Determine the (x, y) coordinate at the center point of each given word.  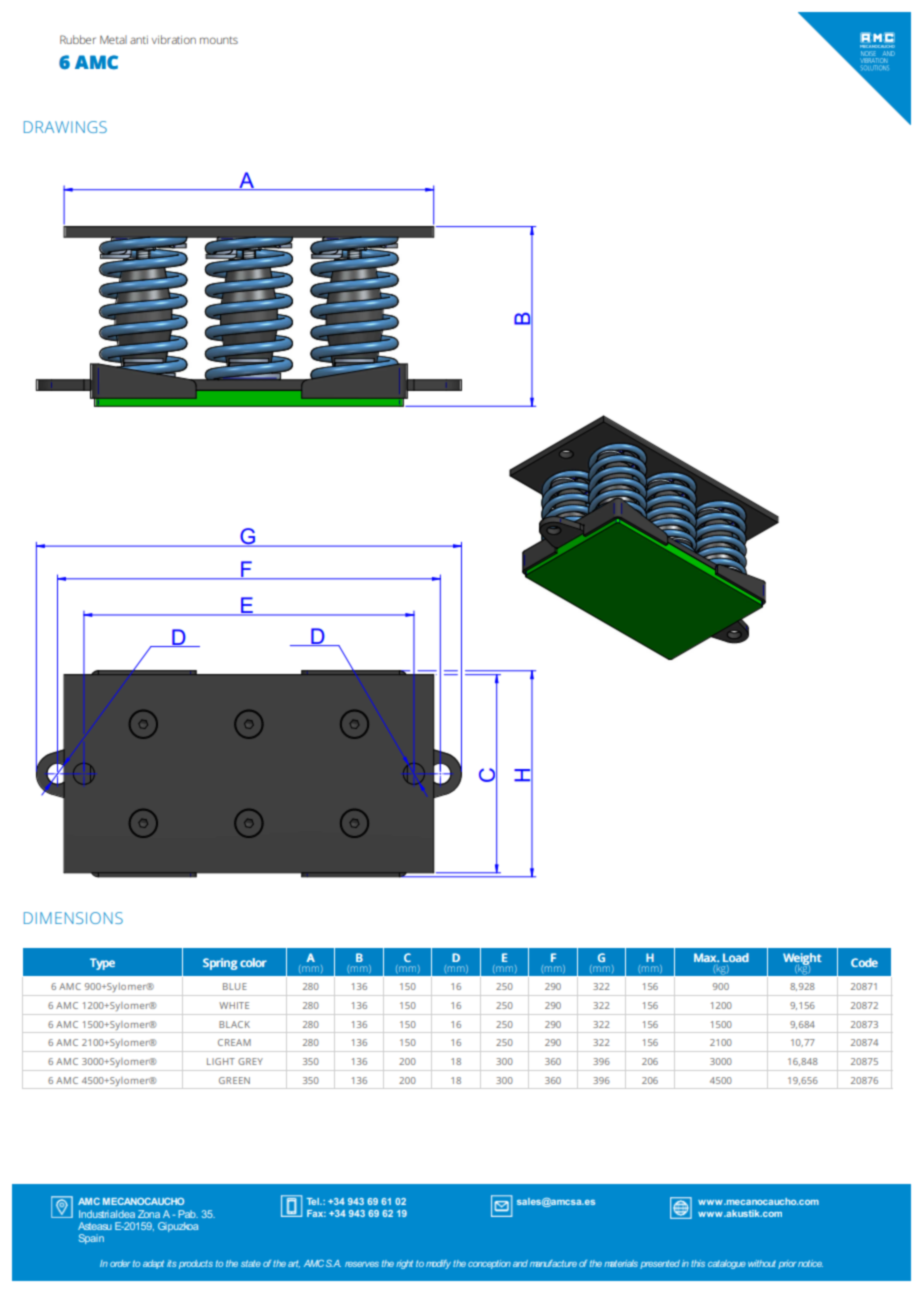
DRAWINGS (65, 127)
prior (787, 1264)
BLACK (234, 1024)
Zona (149, 1214)
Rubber (78, 39)
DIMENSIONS (73, 918)
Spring (220, 964)
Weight (802, 960)
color (253, 962)
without (762, 1263)
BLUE (235, 986)
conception (489, 1264)
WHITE (234, 1005)
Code (864, 962)
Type (102, 964)
